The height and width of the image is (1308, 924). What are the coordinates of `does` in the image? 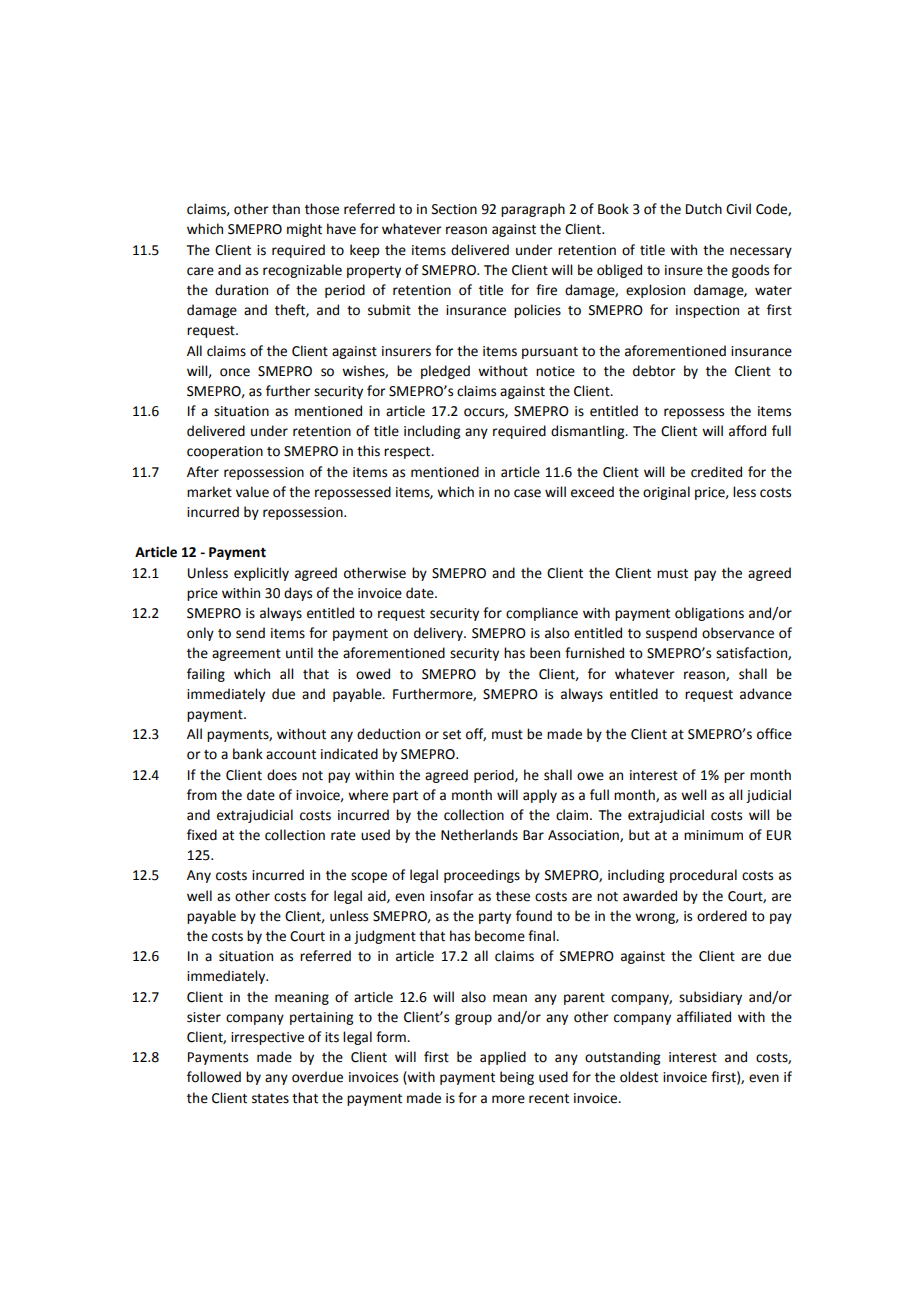 It's located at (282, 775).
